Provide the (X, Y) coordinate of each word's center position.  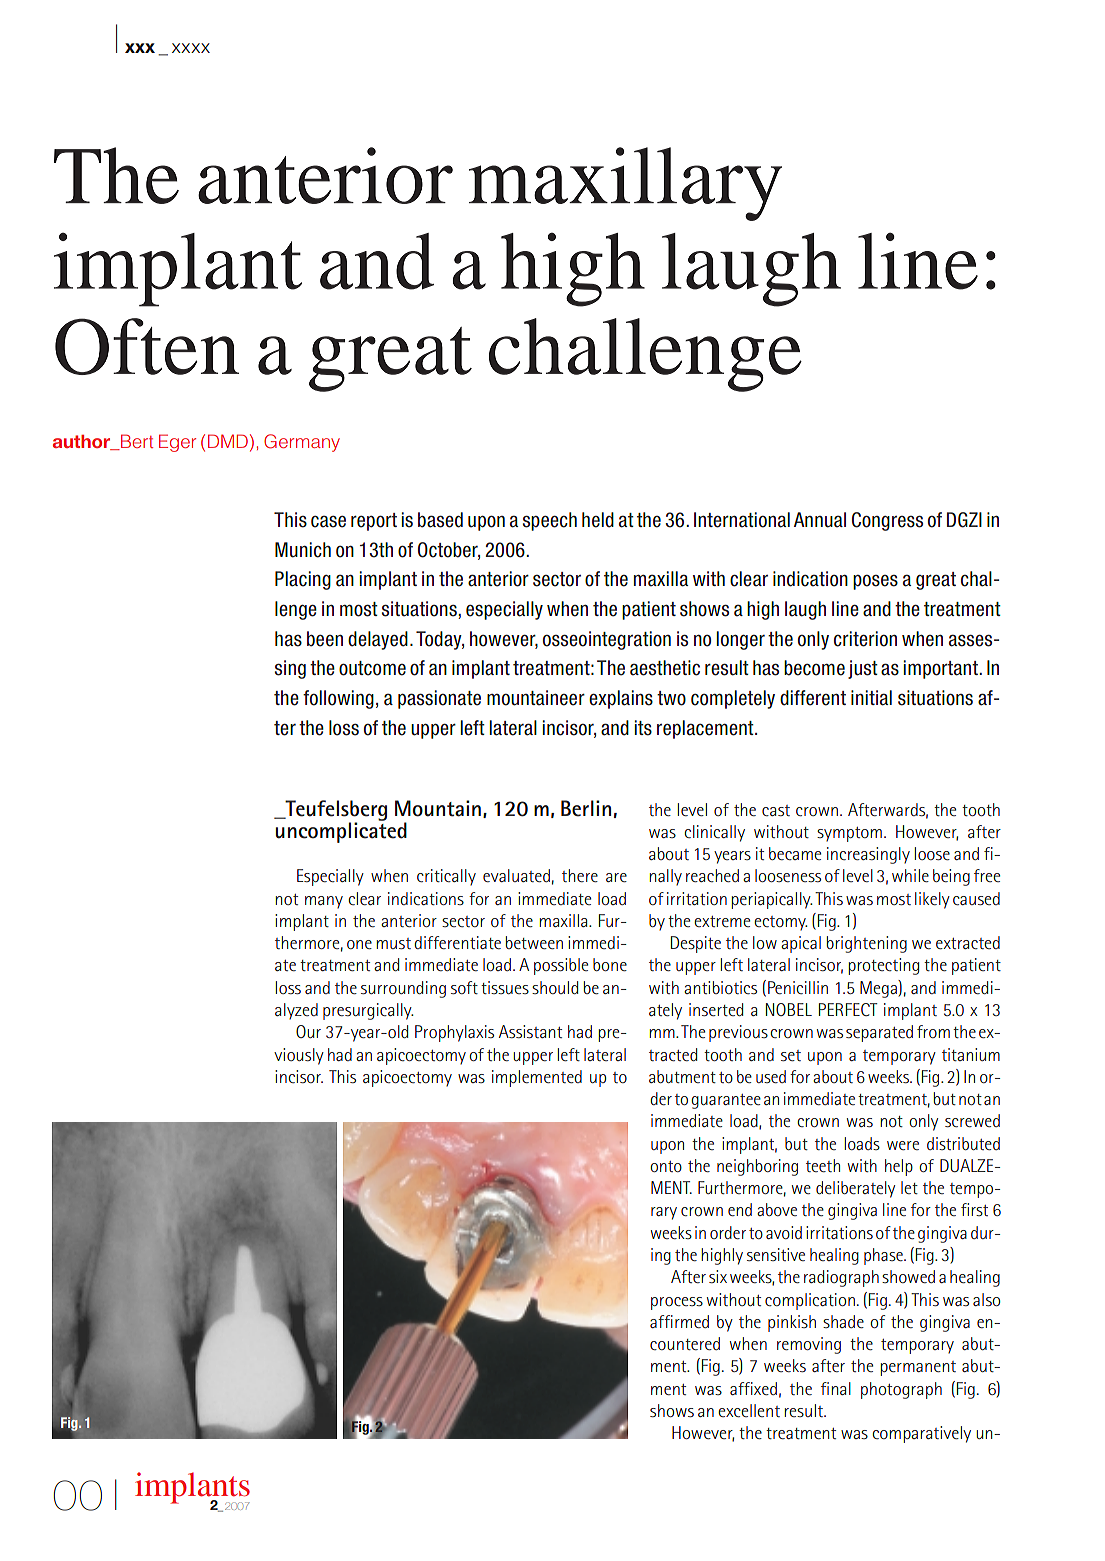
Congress (887, 521)
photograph (901, 1390)
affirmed (679, 1321)
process (677, 1303)
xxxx (191, 48)
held (598, 520)
